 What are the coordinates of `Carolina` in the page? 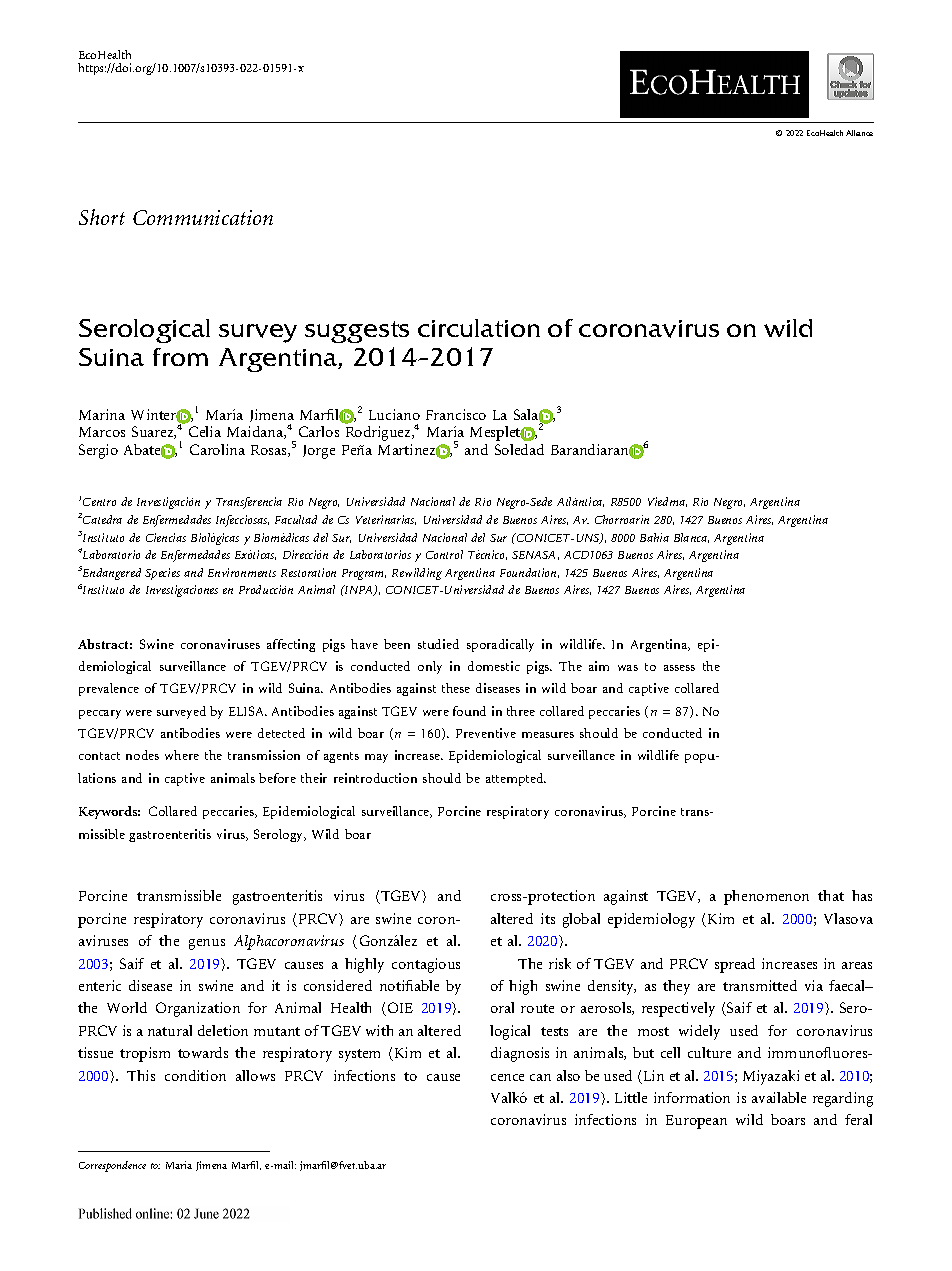 It's located at (217, 449).
